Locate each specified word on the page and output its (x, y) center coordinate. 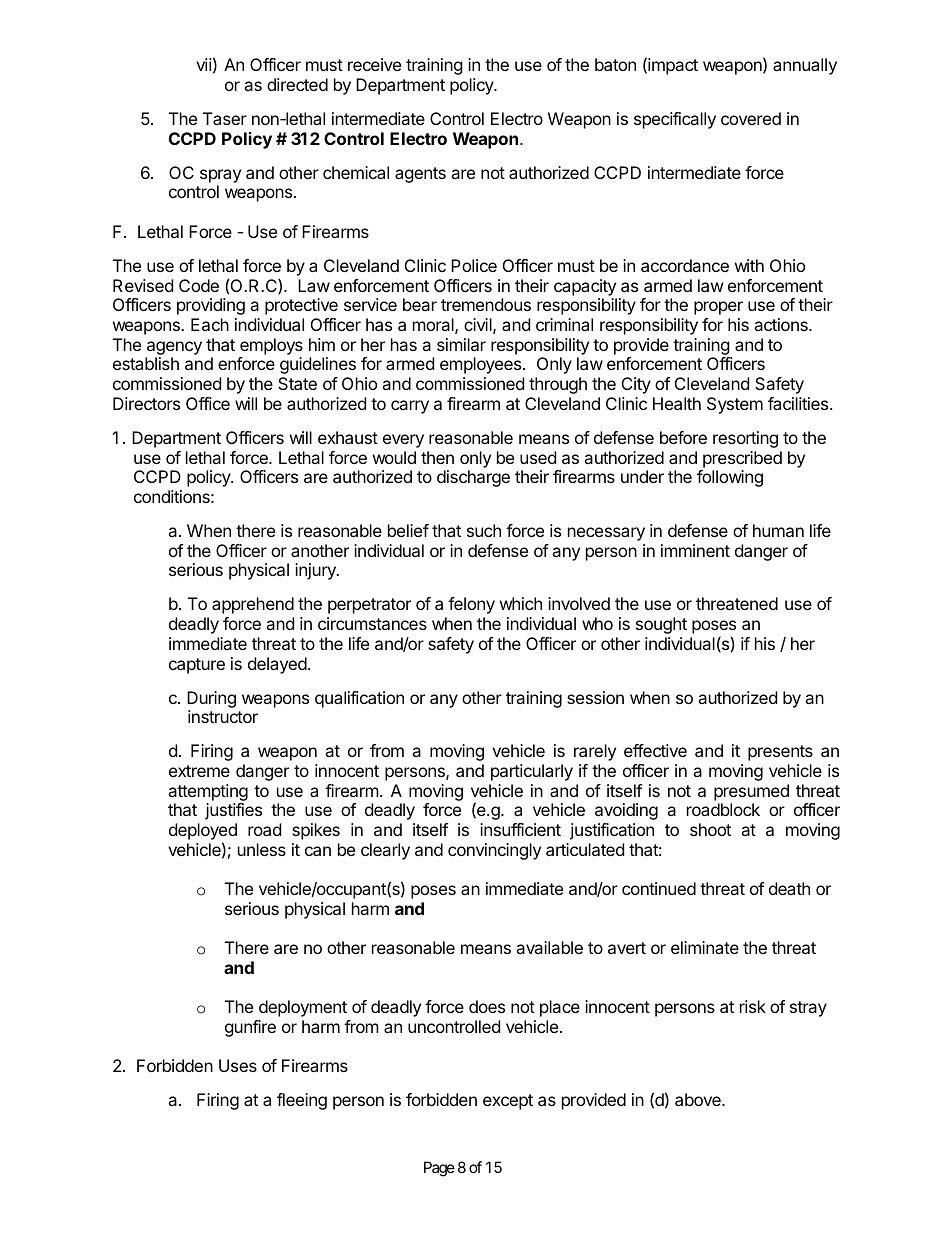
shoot (710, 829)
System (735, 405)
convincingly (494, 851)
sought (661, 625)
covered (751, 118)
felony (471, 605)
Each (210, 324)
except (508, 1102)
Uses (238, 1065)
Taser (225, 118)
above (699, 1099)
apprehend (253, 605)
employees (482, 365)
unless (262, 849)
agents (420, 175)
